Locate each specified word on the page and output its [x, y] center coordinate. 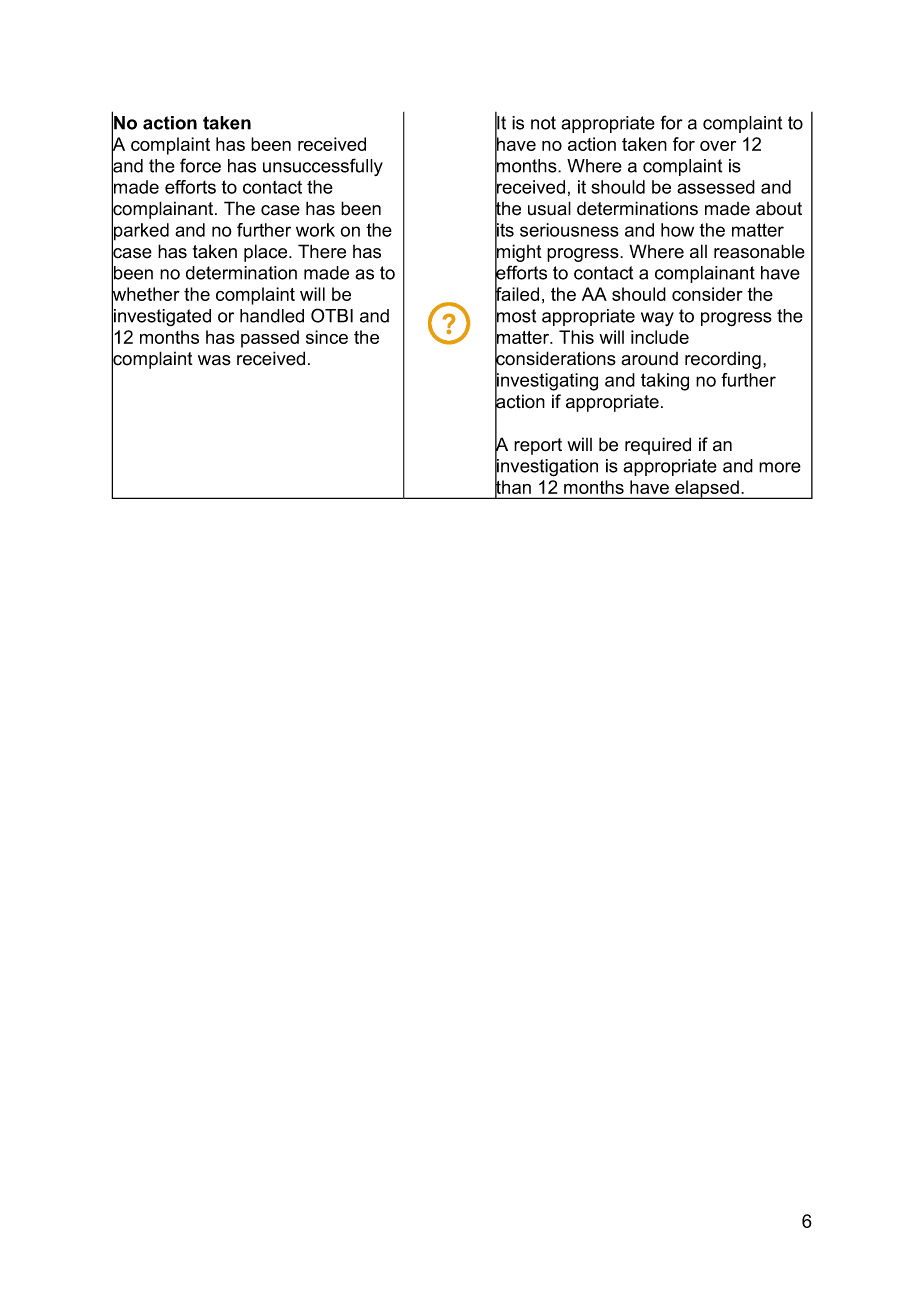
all [698, 251]
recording [723, 360]
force [200, 165]
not [543, 123]
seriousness [569, 230]
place [267, 253]
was [214, 360]
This [576, 337]
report [538, 446]
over [718, 146]
